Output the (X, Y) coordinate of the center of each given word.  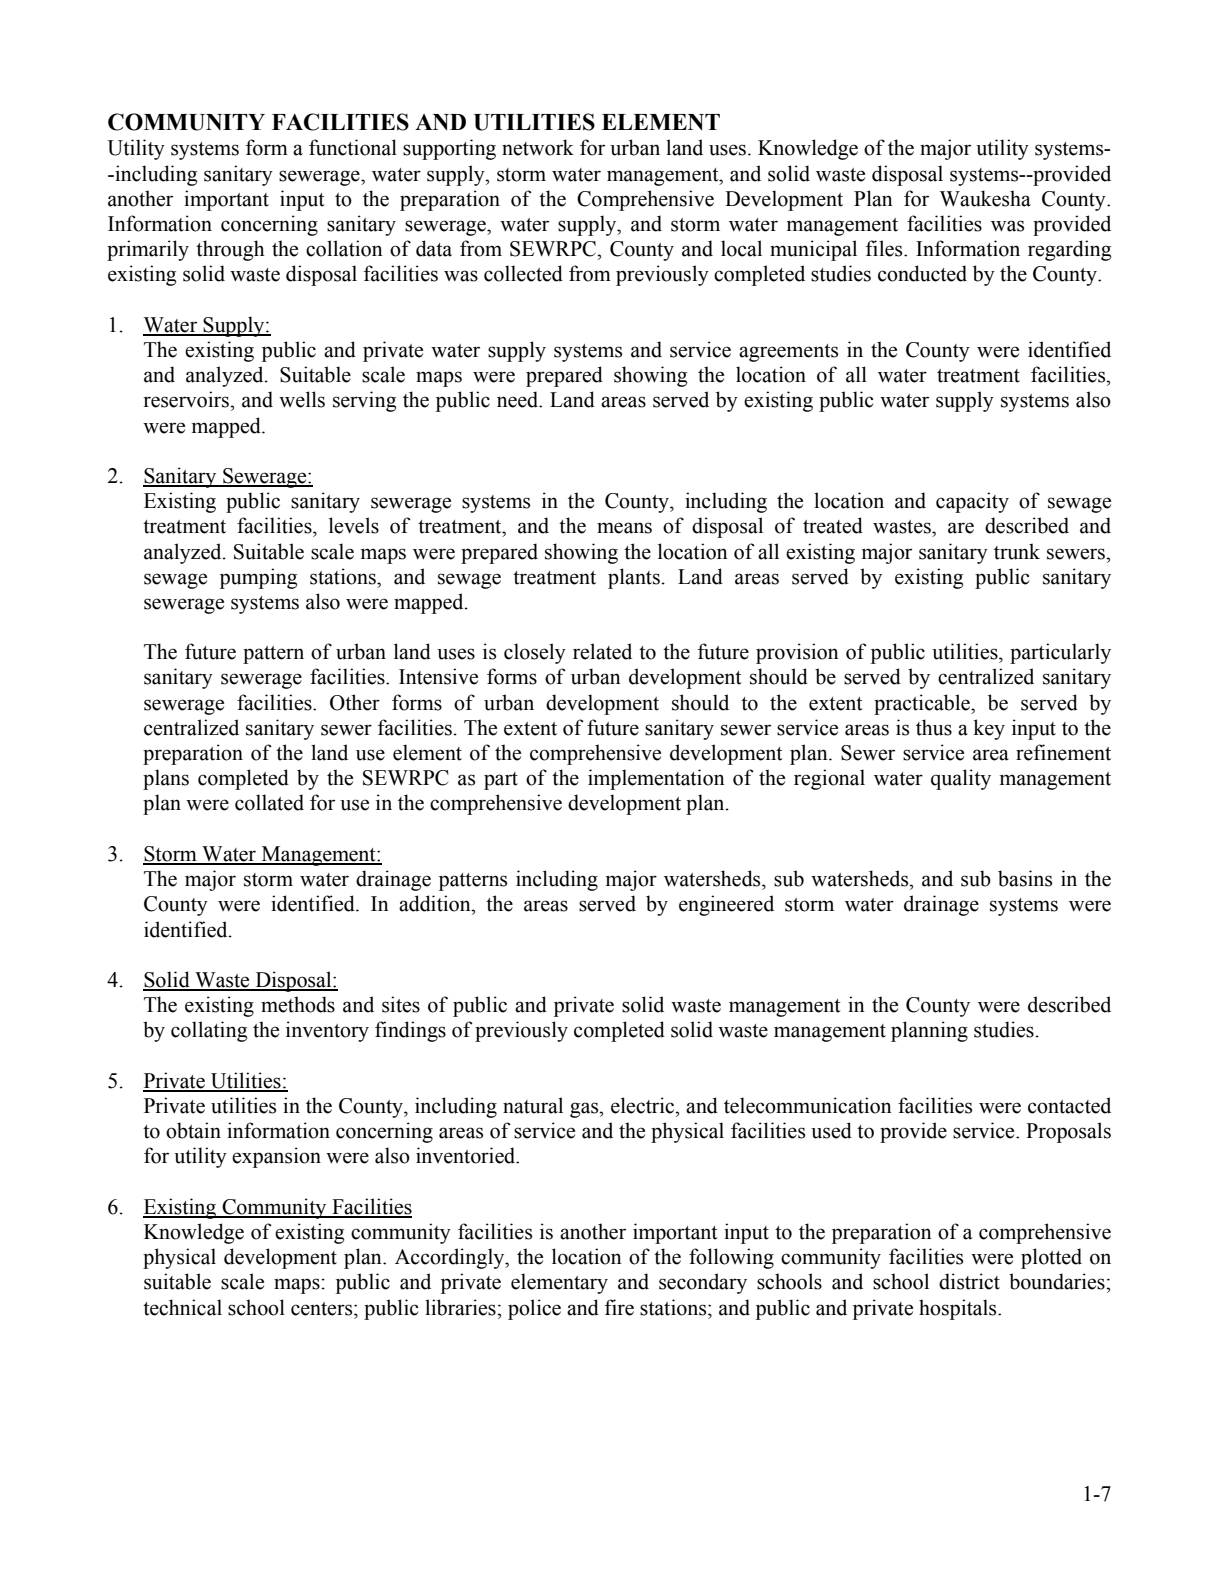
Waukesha (985, 198)
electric (644, 1105)
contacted (1069, 1105)
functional (353, 147)
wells (302, 399)
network (538, 147)
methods (298, 1004)
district (969, 1281)
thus (934, 727)
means (624, 528)
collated (269, 802)
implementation (656, 779)
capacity (972, 502)
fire (619, 1307)
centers (323, 1309)
